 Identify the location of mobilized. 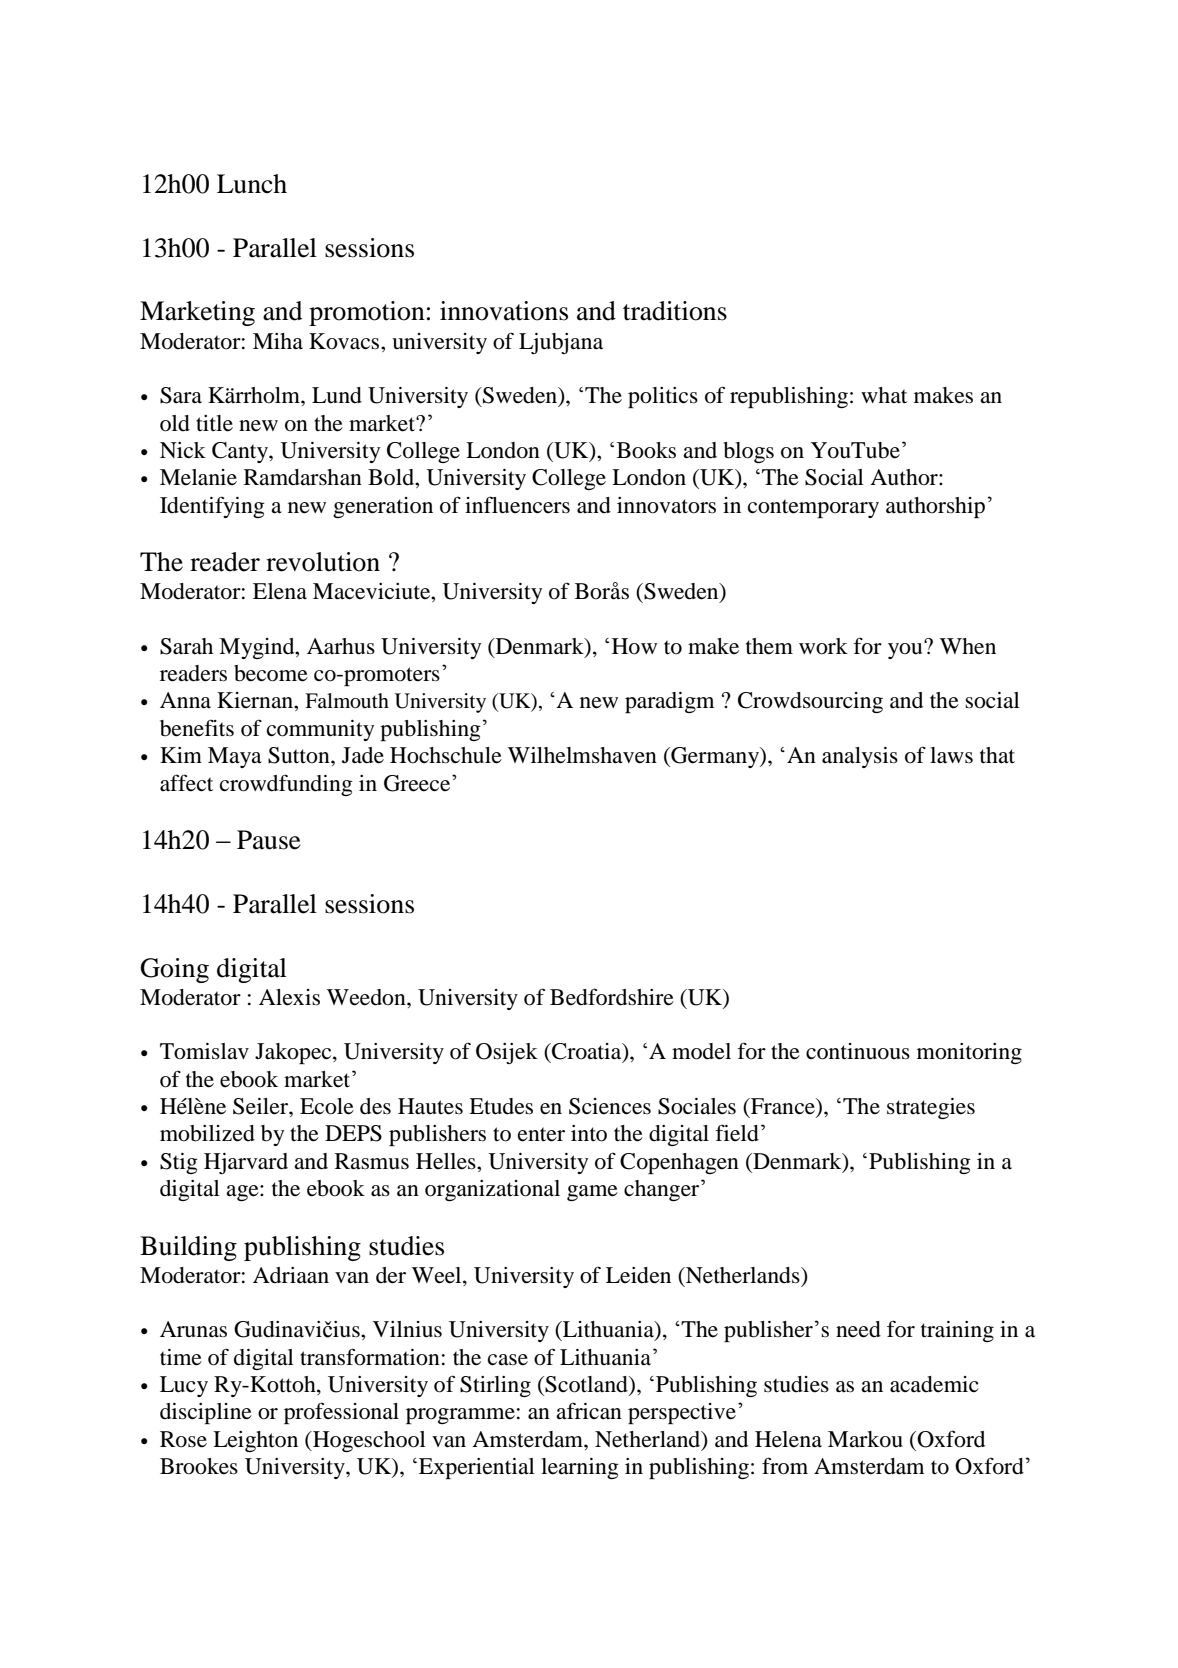
(207, 1133).
